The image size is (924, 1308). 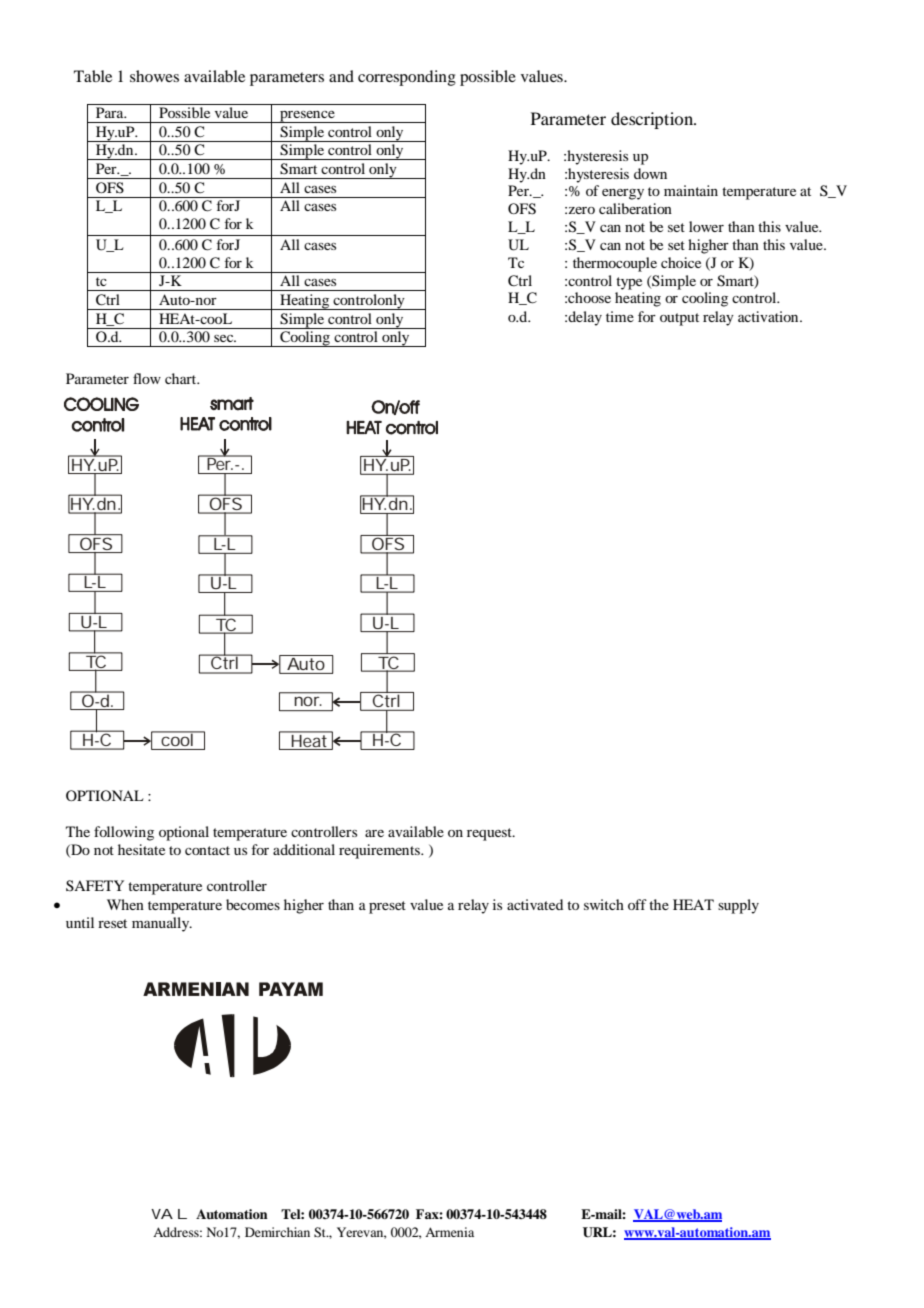 What do you see at coordinates (449, 1232) in the screenshot?
I see `Armenia` at bounding box center [449, 1232].
